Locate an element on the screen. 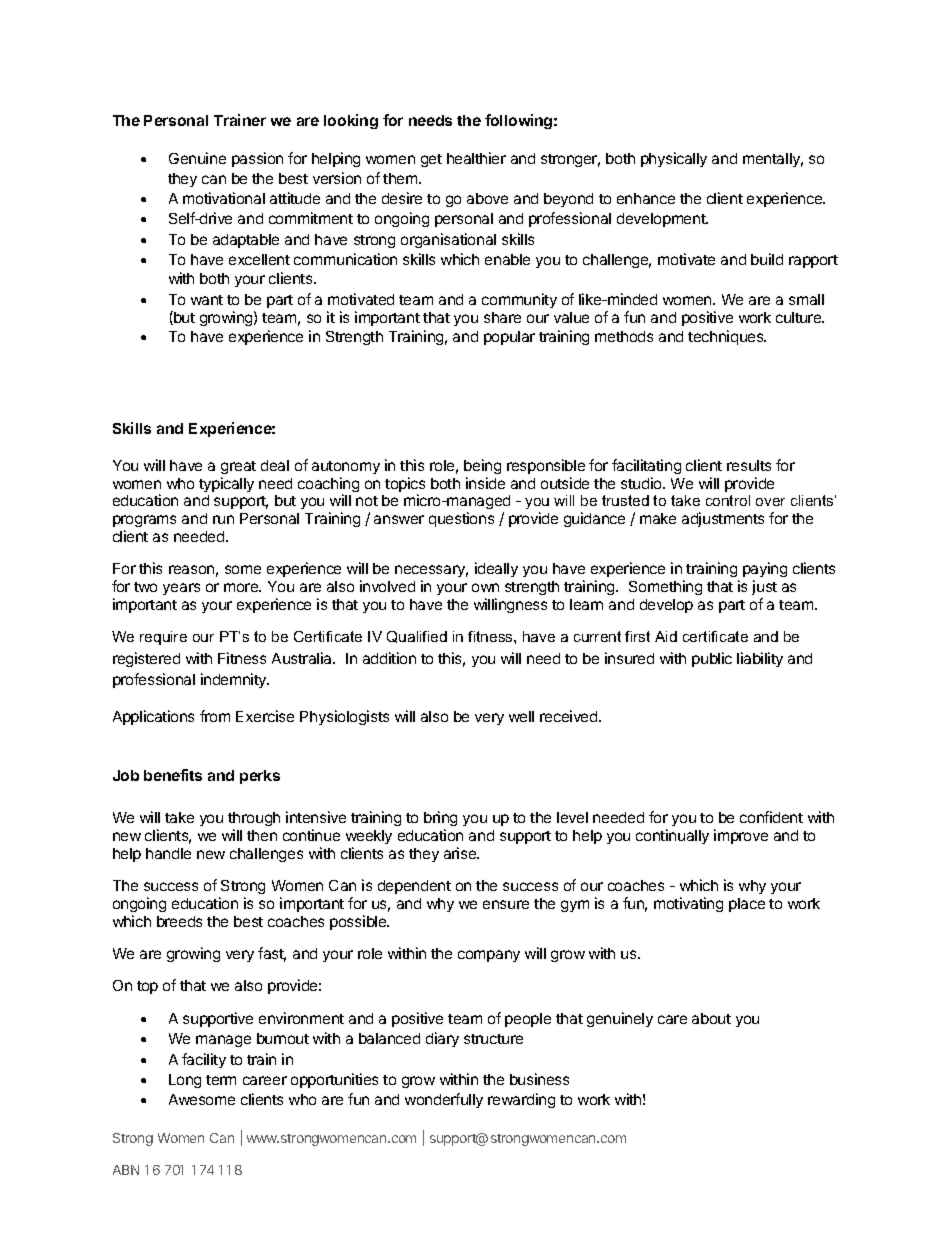 The image size is (952, 1233). healthier is located at coordinates (476, 158).
